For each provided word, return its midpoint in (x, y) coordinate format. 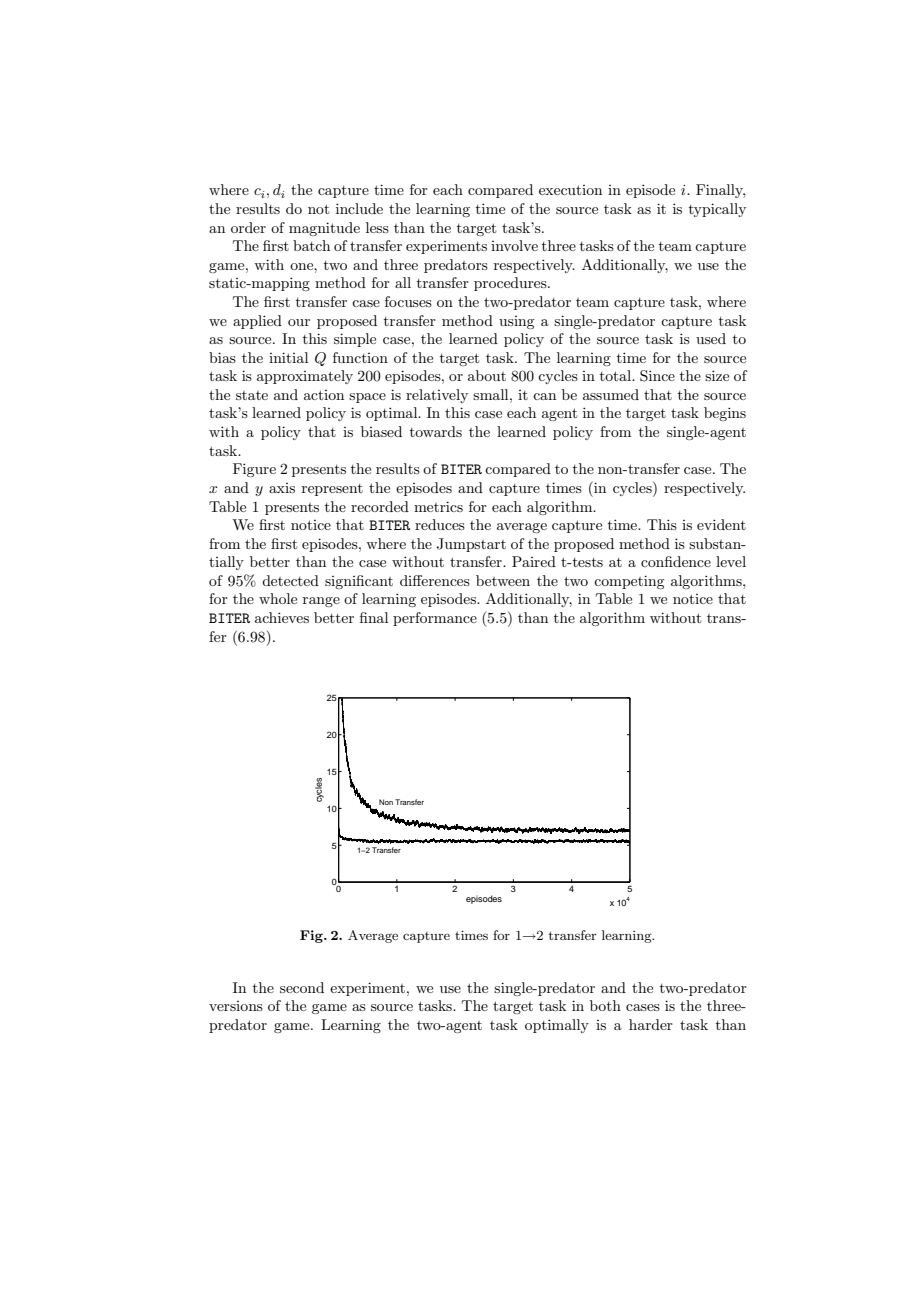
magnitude (324, 229)
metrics (438, 506)
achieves (282, 617)
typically (717, 210)
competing (629, 582)
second (302, 987)
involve (514, 245)
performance (435, 619)
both (605, 1005)
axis (282, 488)
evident (721, 524)
